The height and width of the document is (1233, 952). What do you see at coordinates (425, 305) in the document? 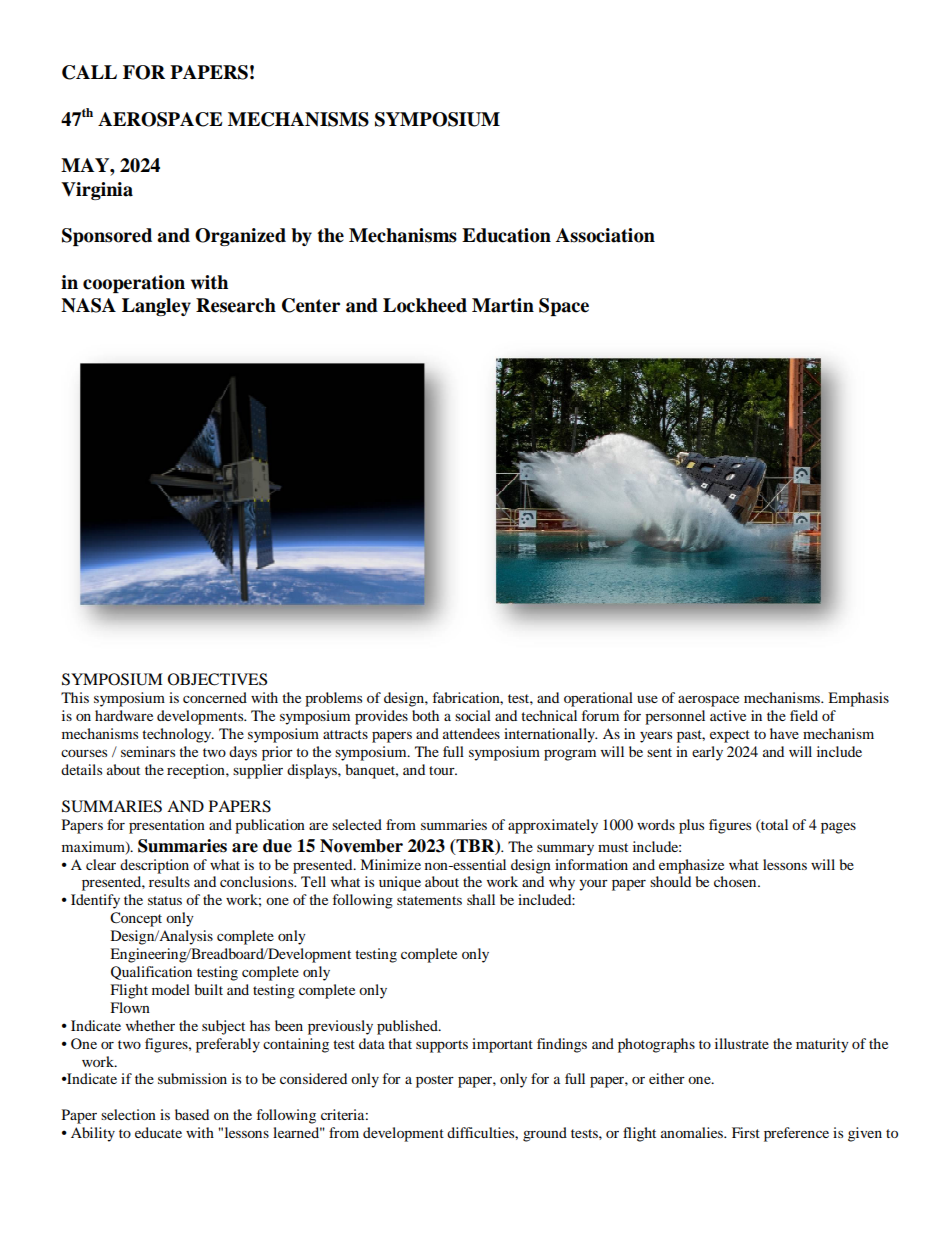
I see `Lockheed` at bounding box center [425, 305].
